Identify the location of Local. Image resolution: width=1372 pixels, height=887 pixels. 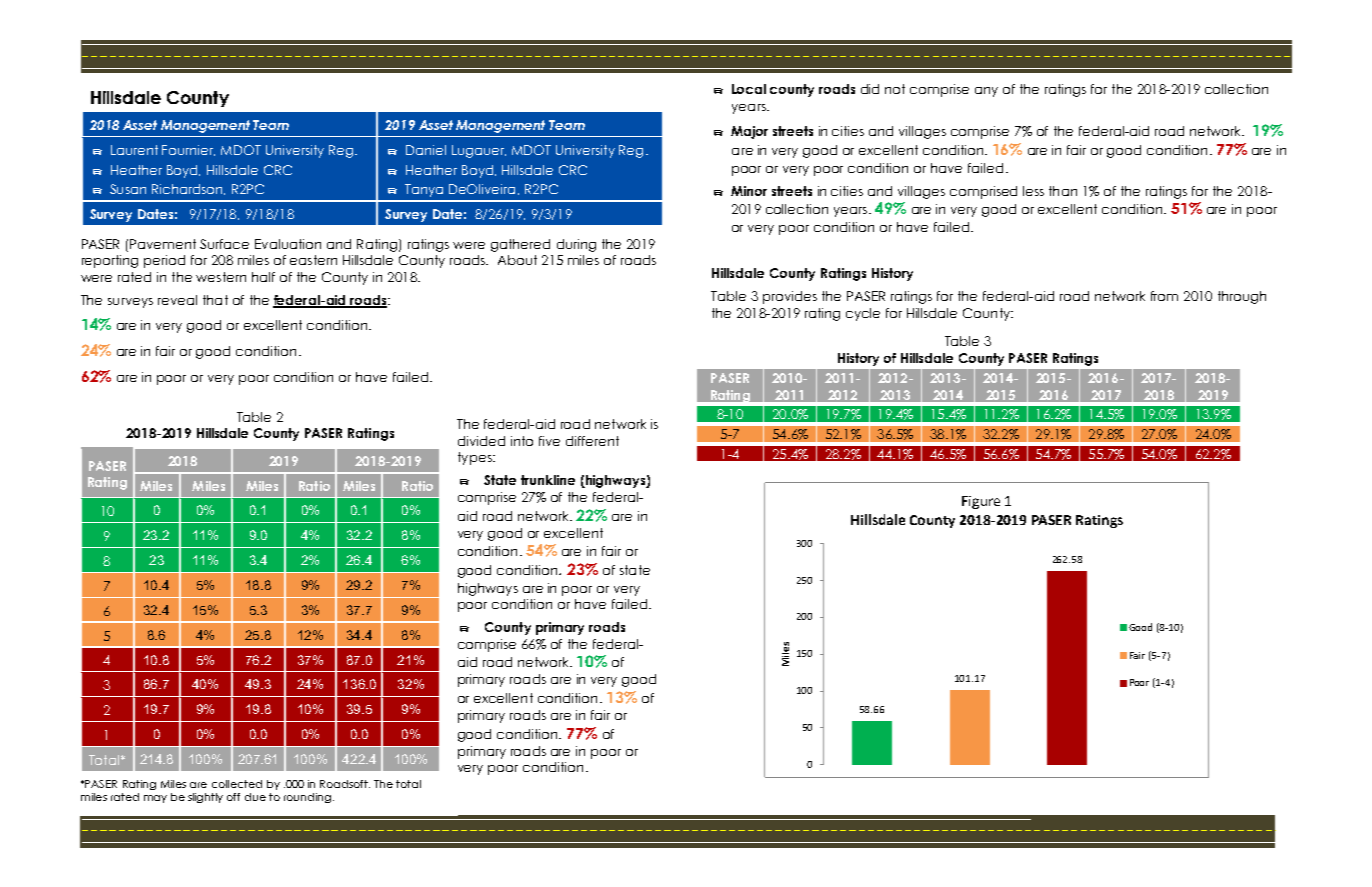
(749, 89).
